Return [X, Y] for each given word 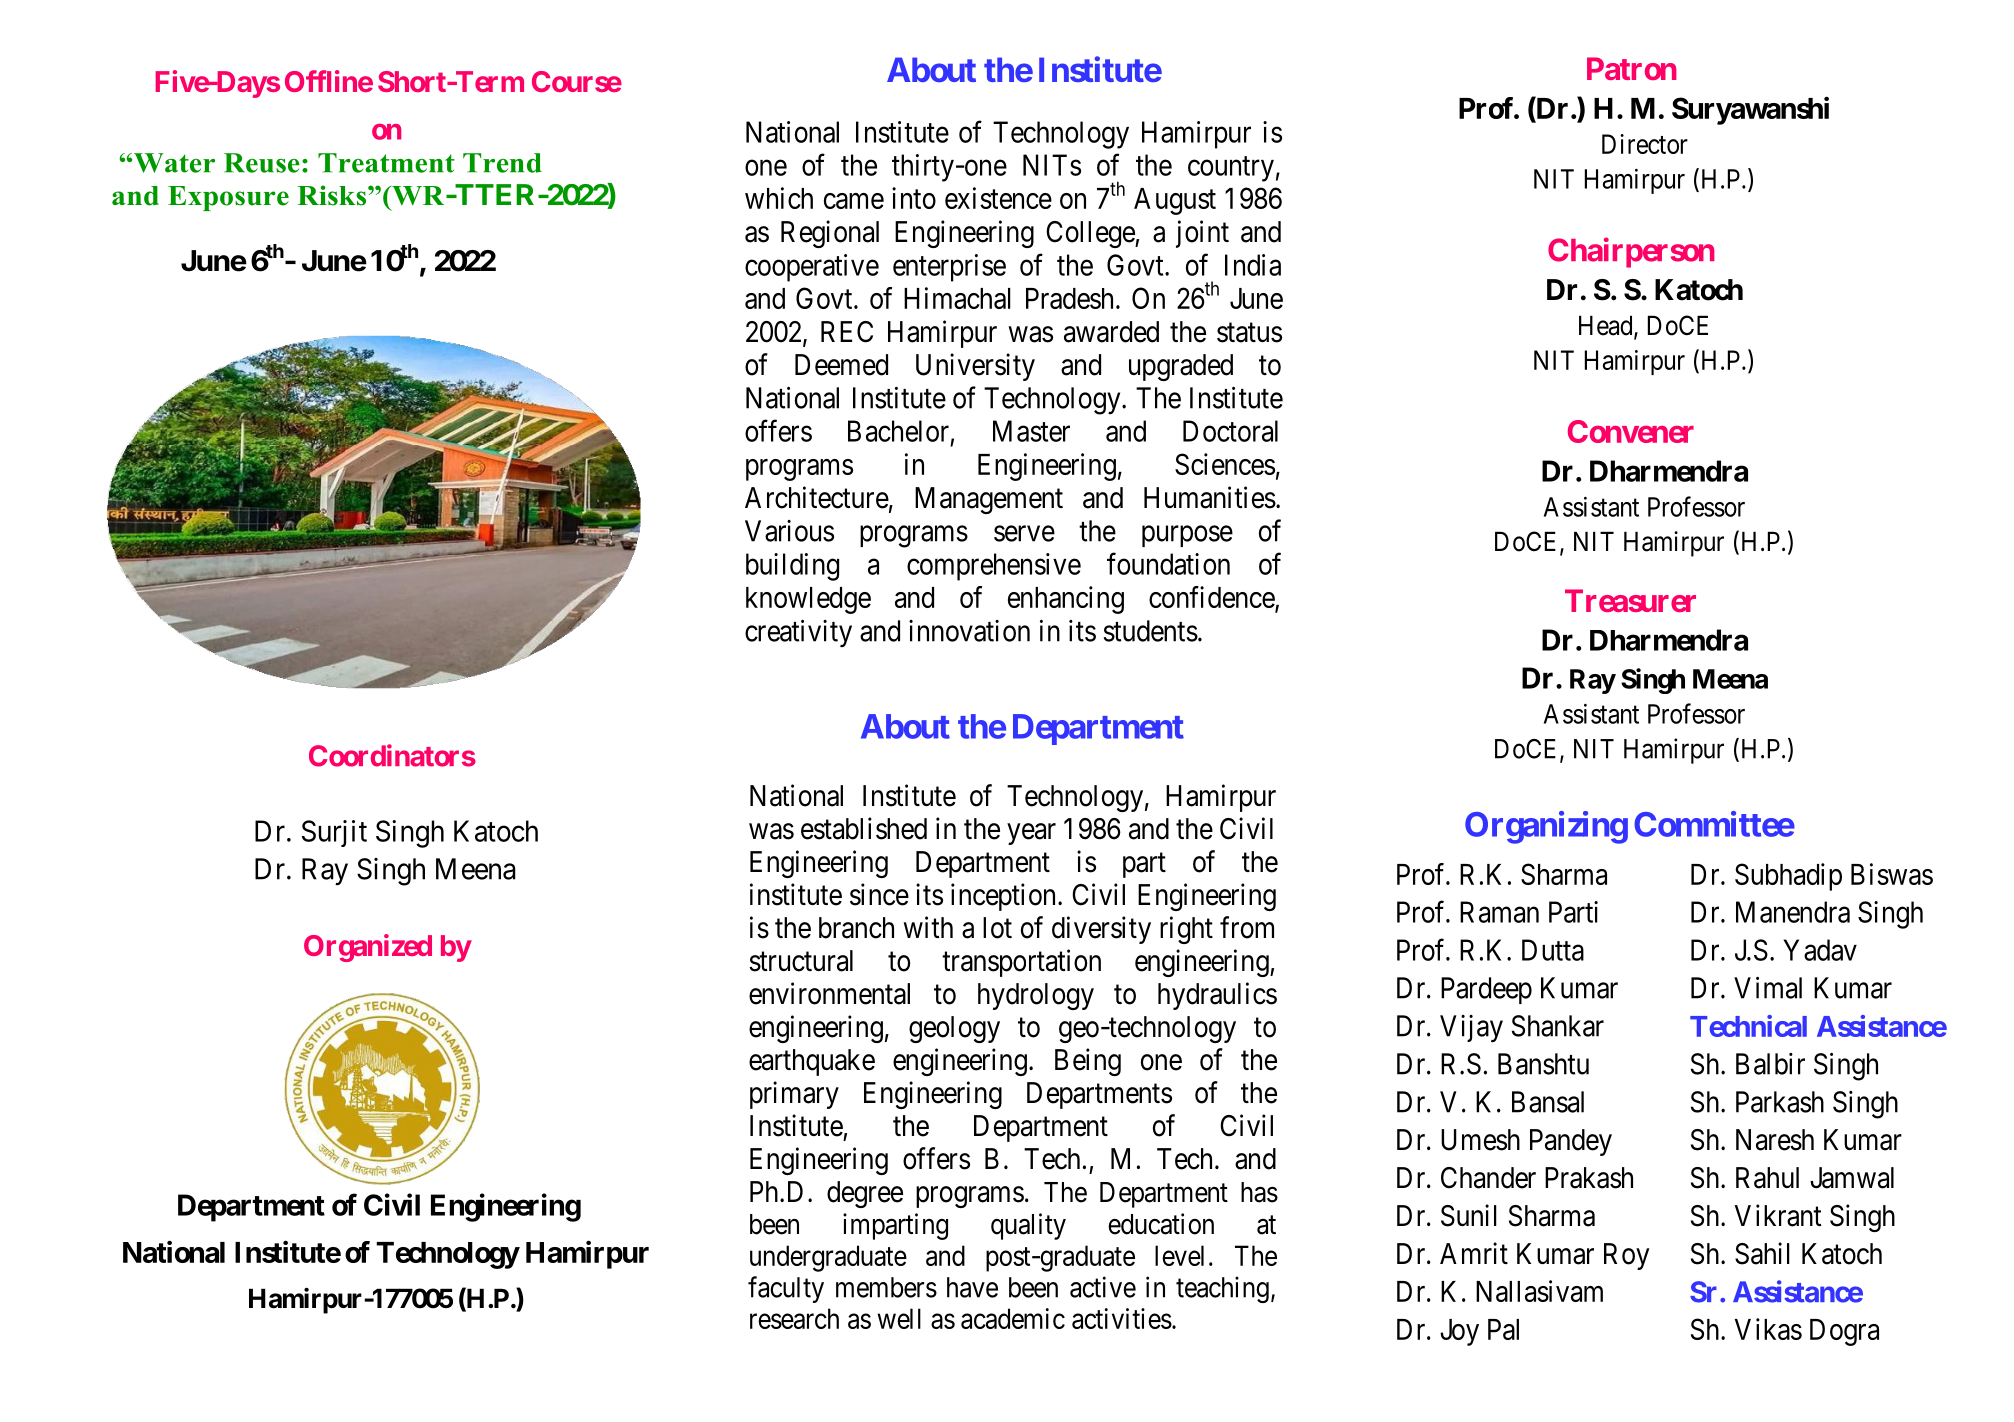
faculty [786, 1289]
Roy [1627, 1256]
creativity [798, 633]
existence [998, 198]
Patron [1632, 68]
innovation [969, 631]
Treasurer [1630, 600]
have [972, 1287]
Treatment [386, 163]
